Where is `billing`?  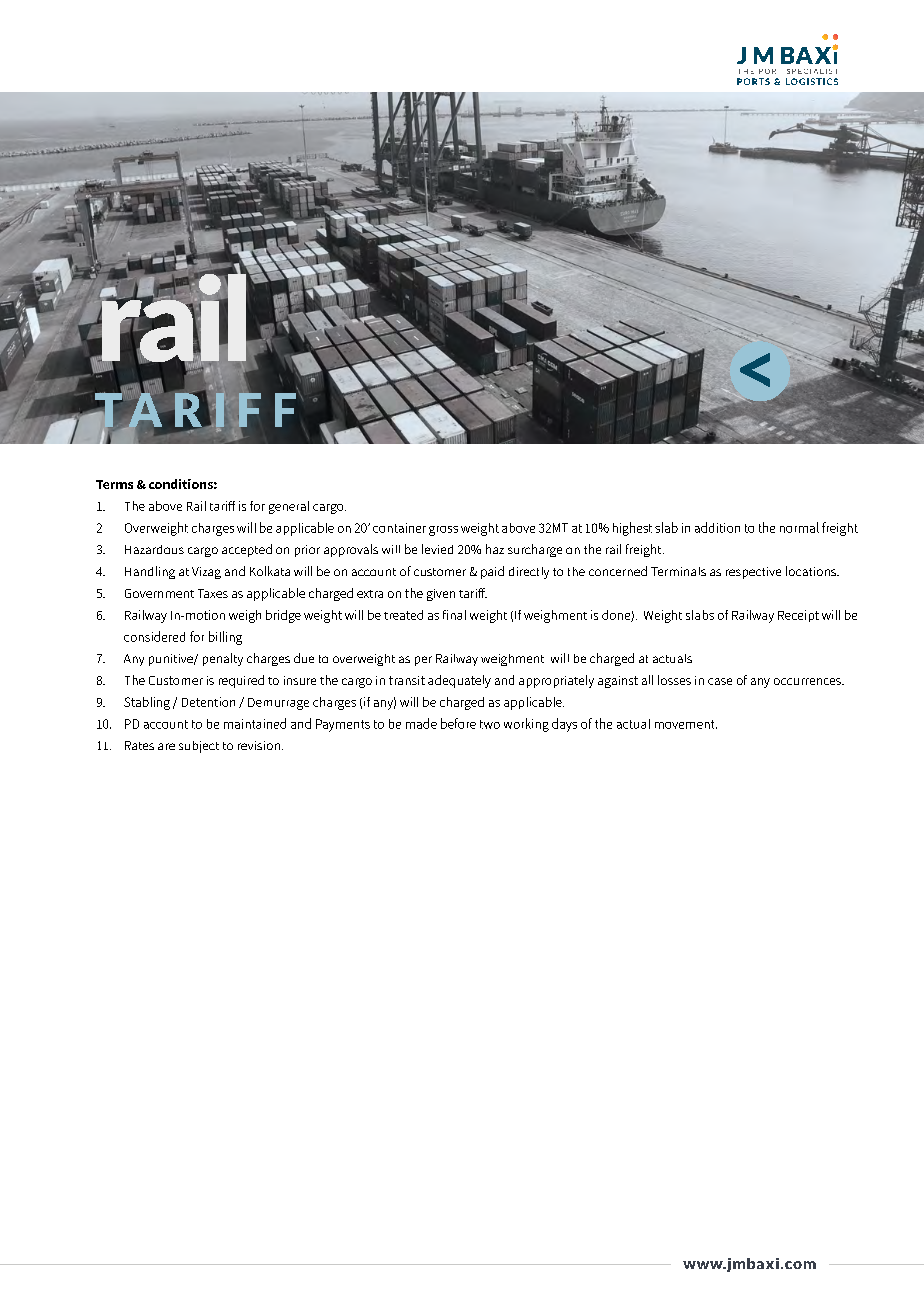
billing is located at coordinates (225, 638).
